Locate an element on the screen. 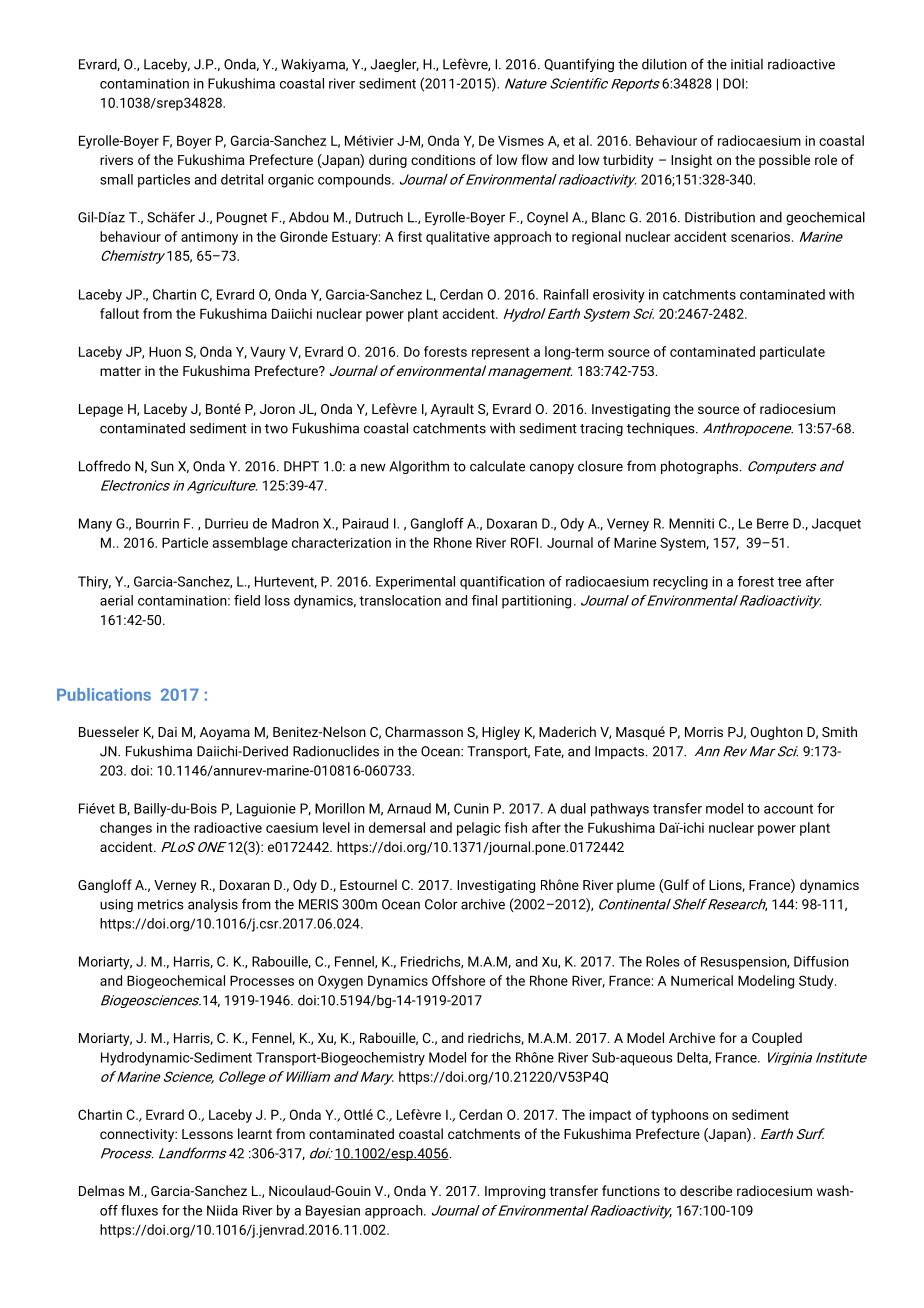 This screenshot has height=1308, width=924. conditions is located at coordinates (443, 159).
